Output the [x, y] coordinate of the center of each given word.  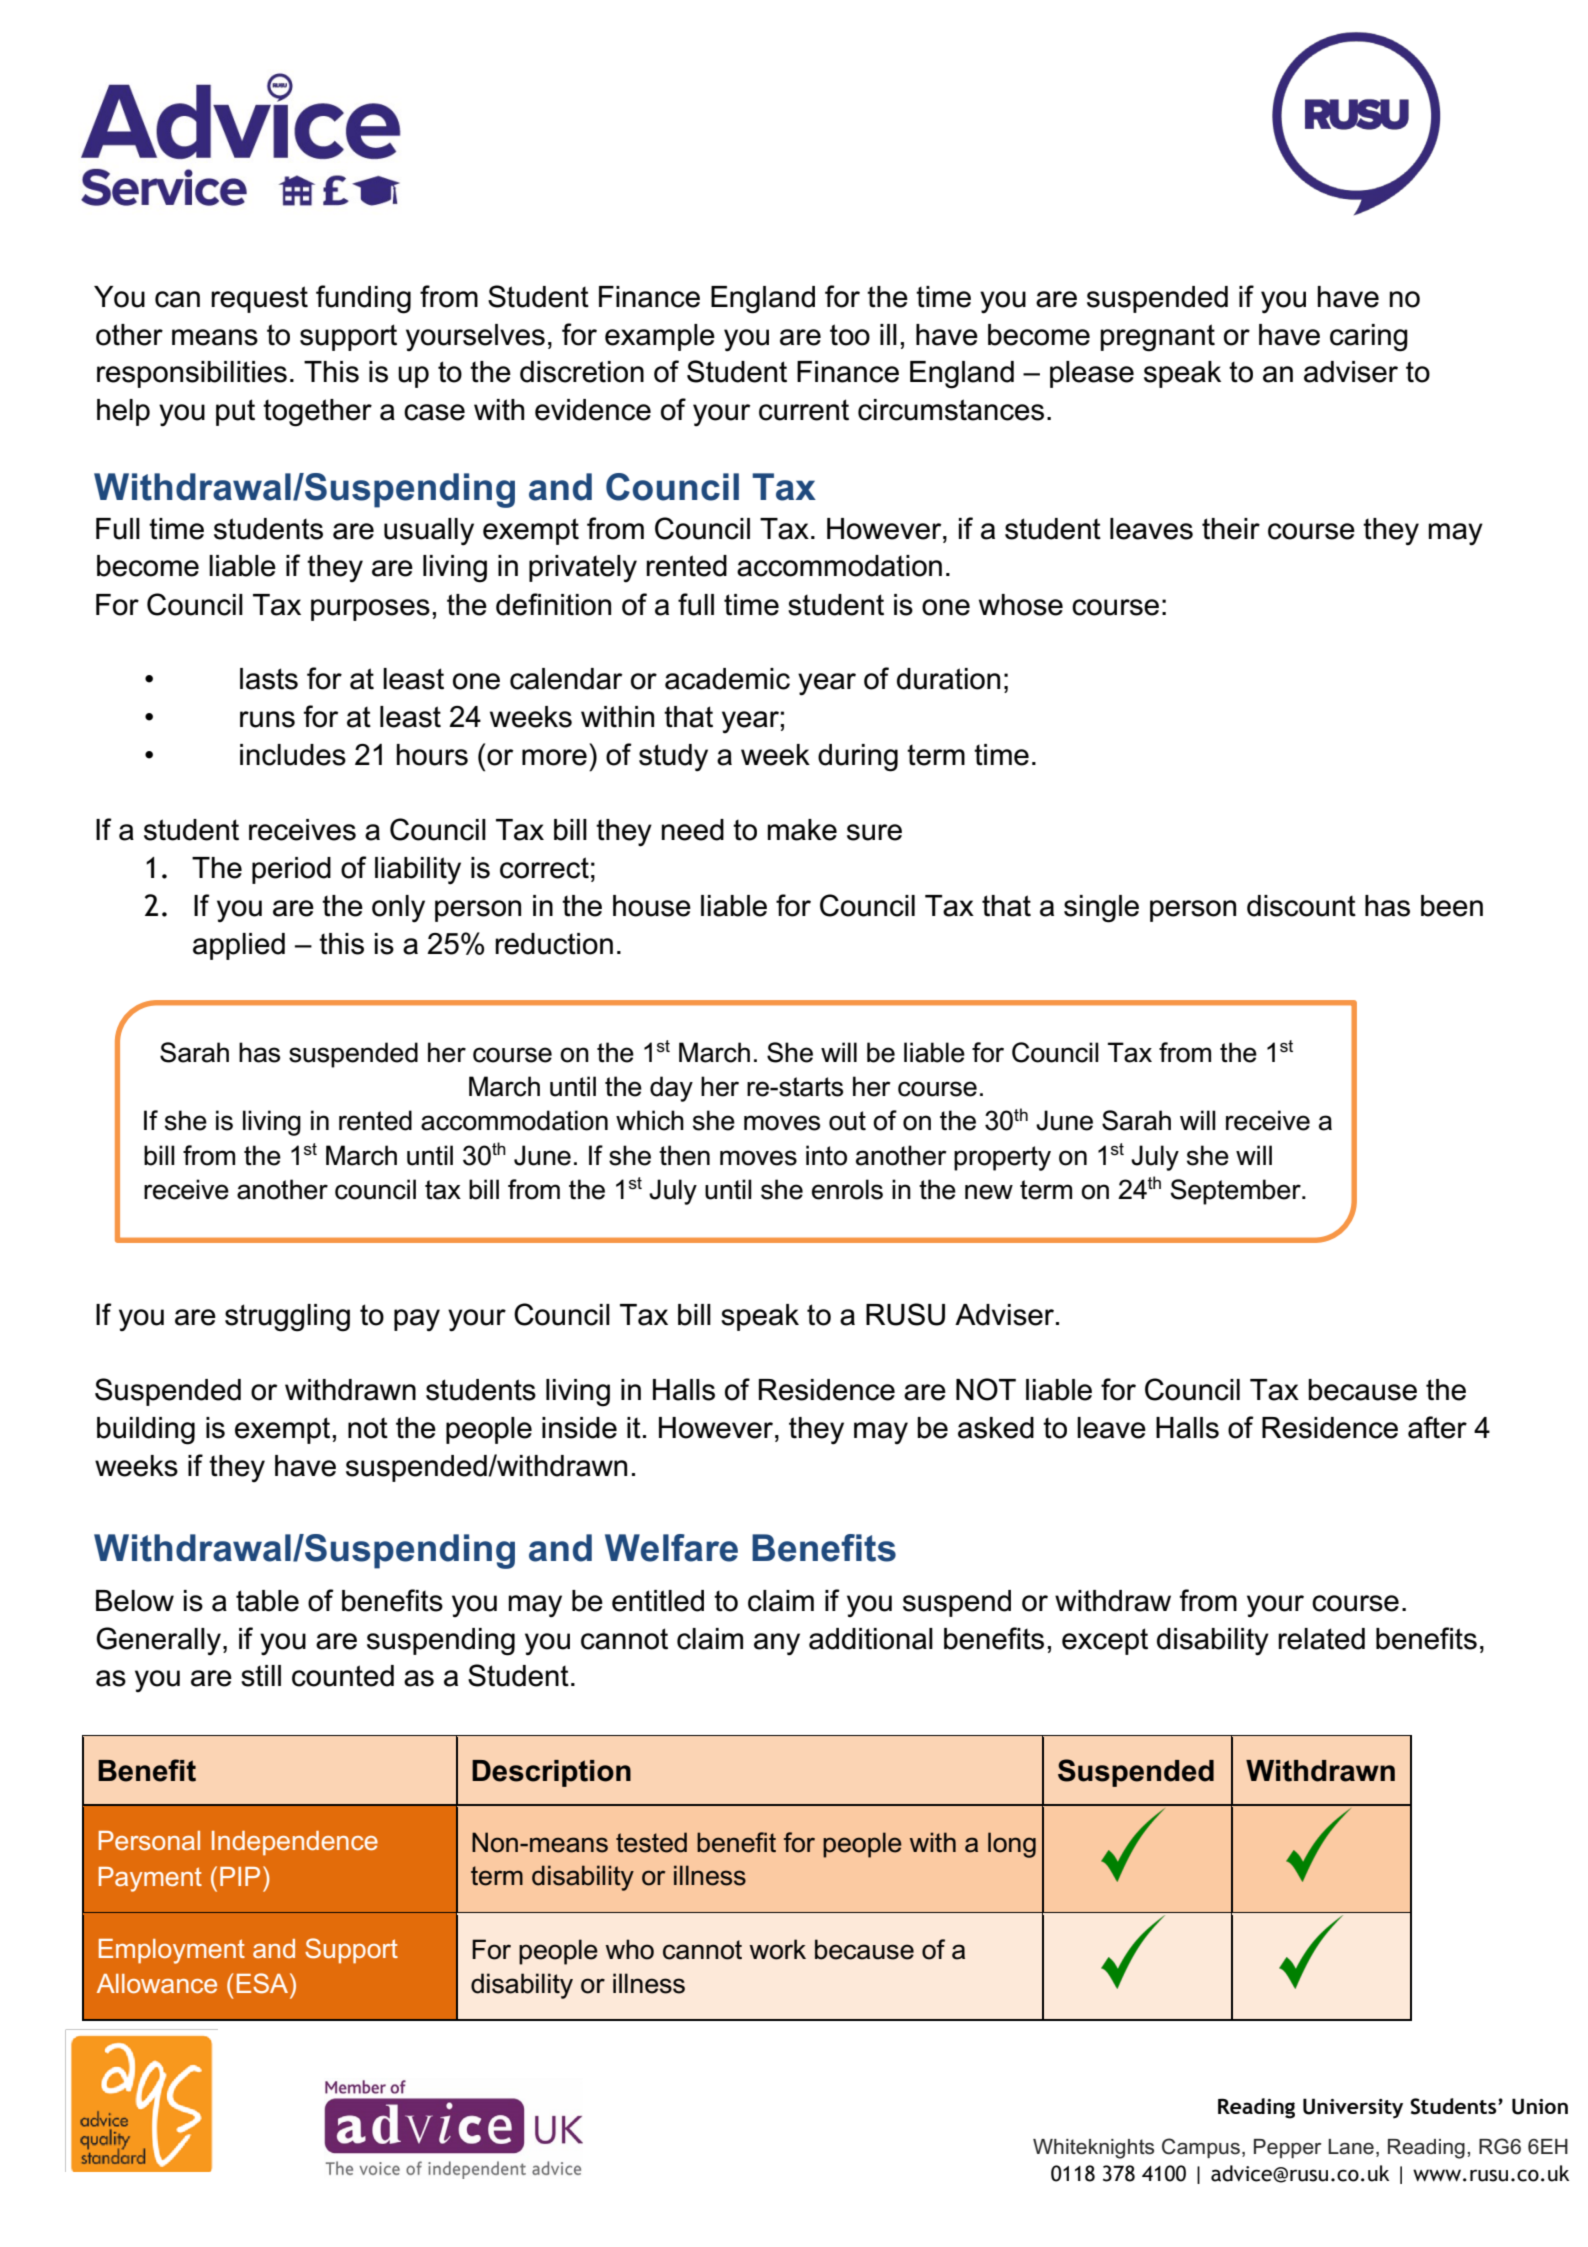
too [850, 335]
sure [874, 832]
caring [1369, 338]
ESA [264, 1983]
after [1437, 1427]
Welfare [671, 1548]
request [259, 299]
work [777, 1949]
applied [239, 946]
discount [1301, 906]
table [267, 1601]
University [1353, 2108]
